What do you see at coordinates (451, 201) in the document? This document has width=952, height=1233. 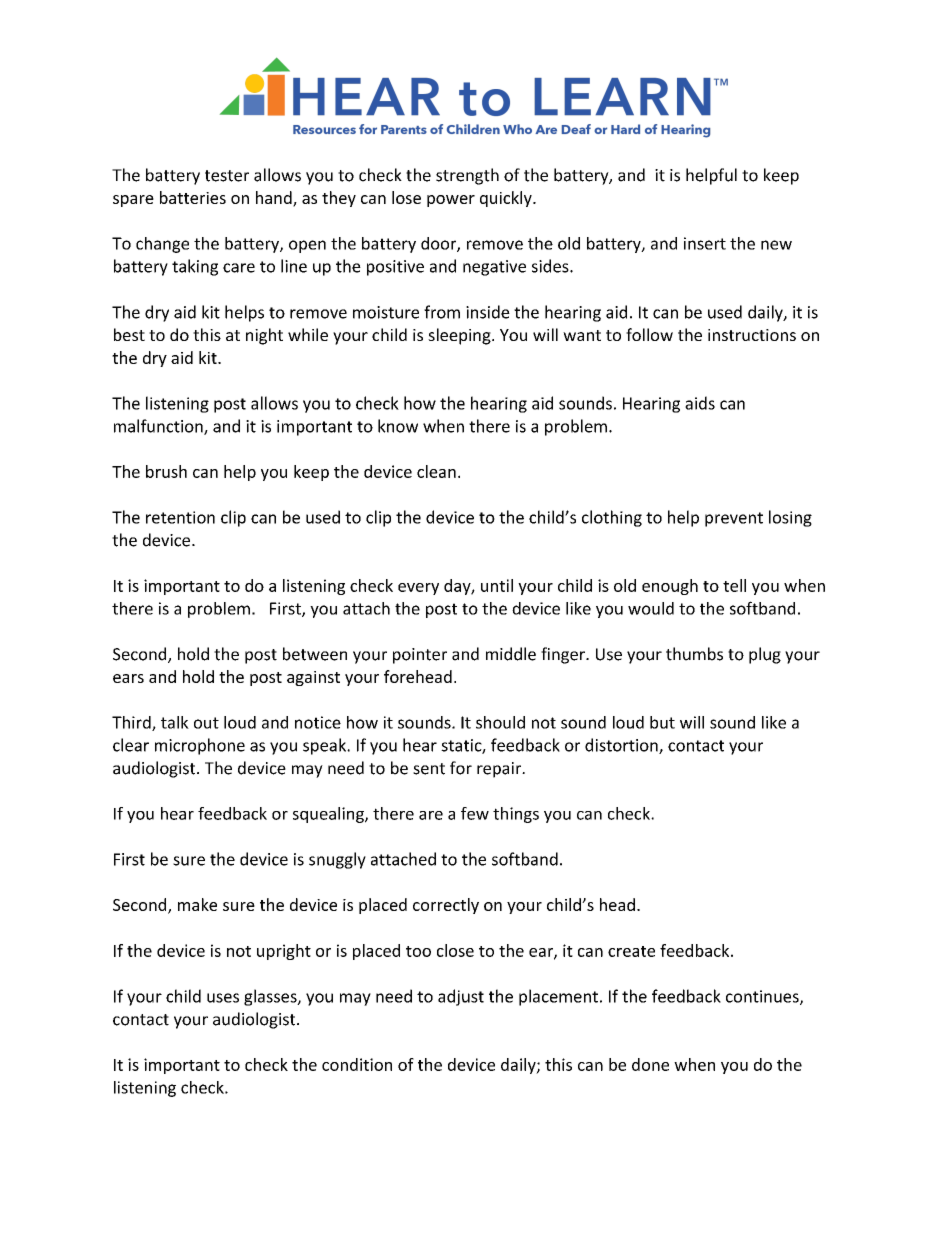 I see `power` at bounding box center [451, 201].
